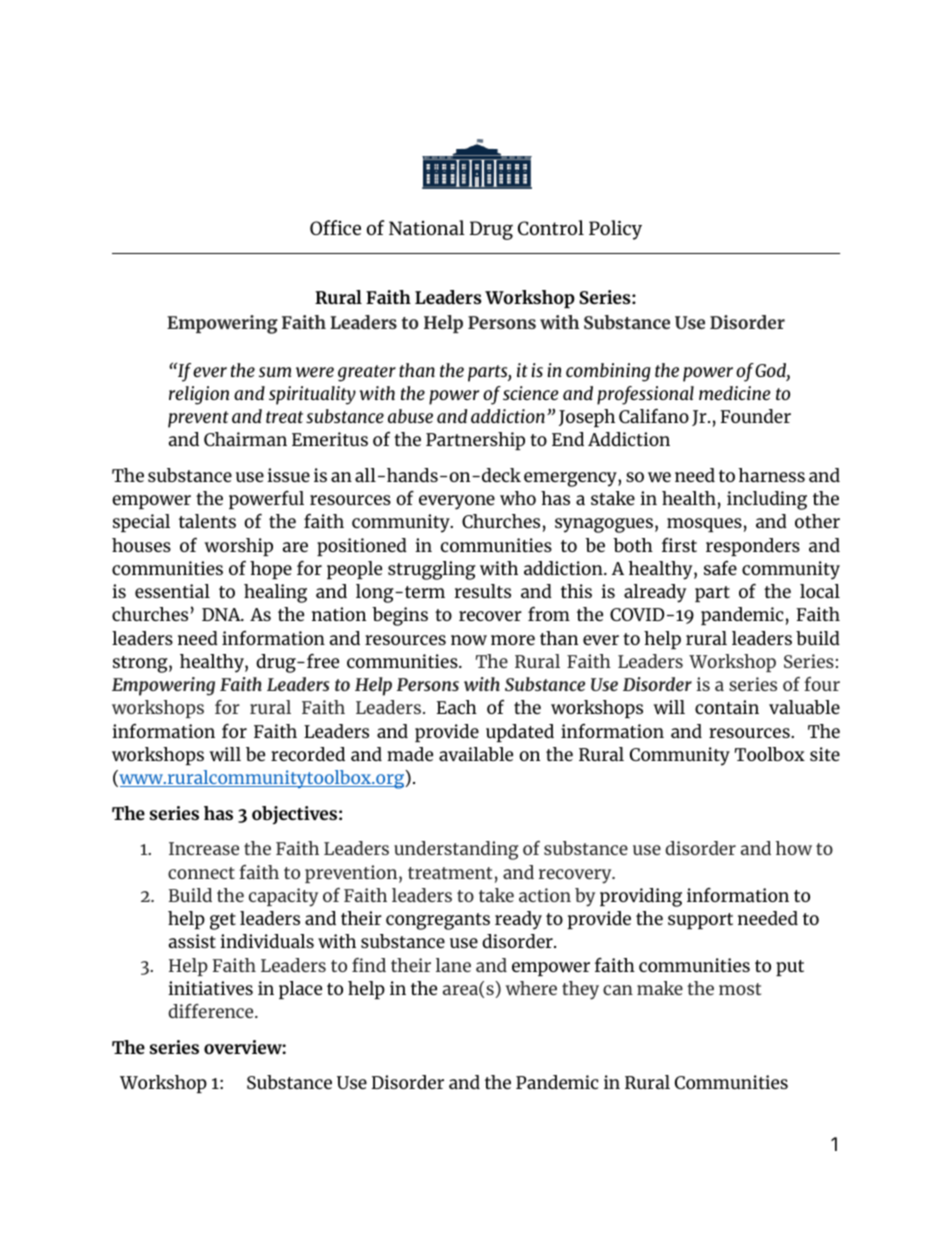  What do you see at coordinates (476, 754) in the screenshot?
I see `available` at bounding box center [476, 754].
